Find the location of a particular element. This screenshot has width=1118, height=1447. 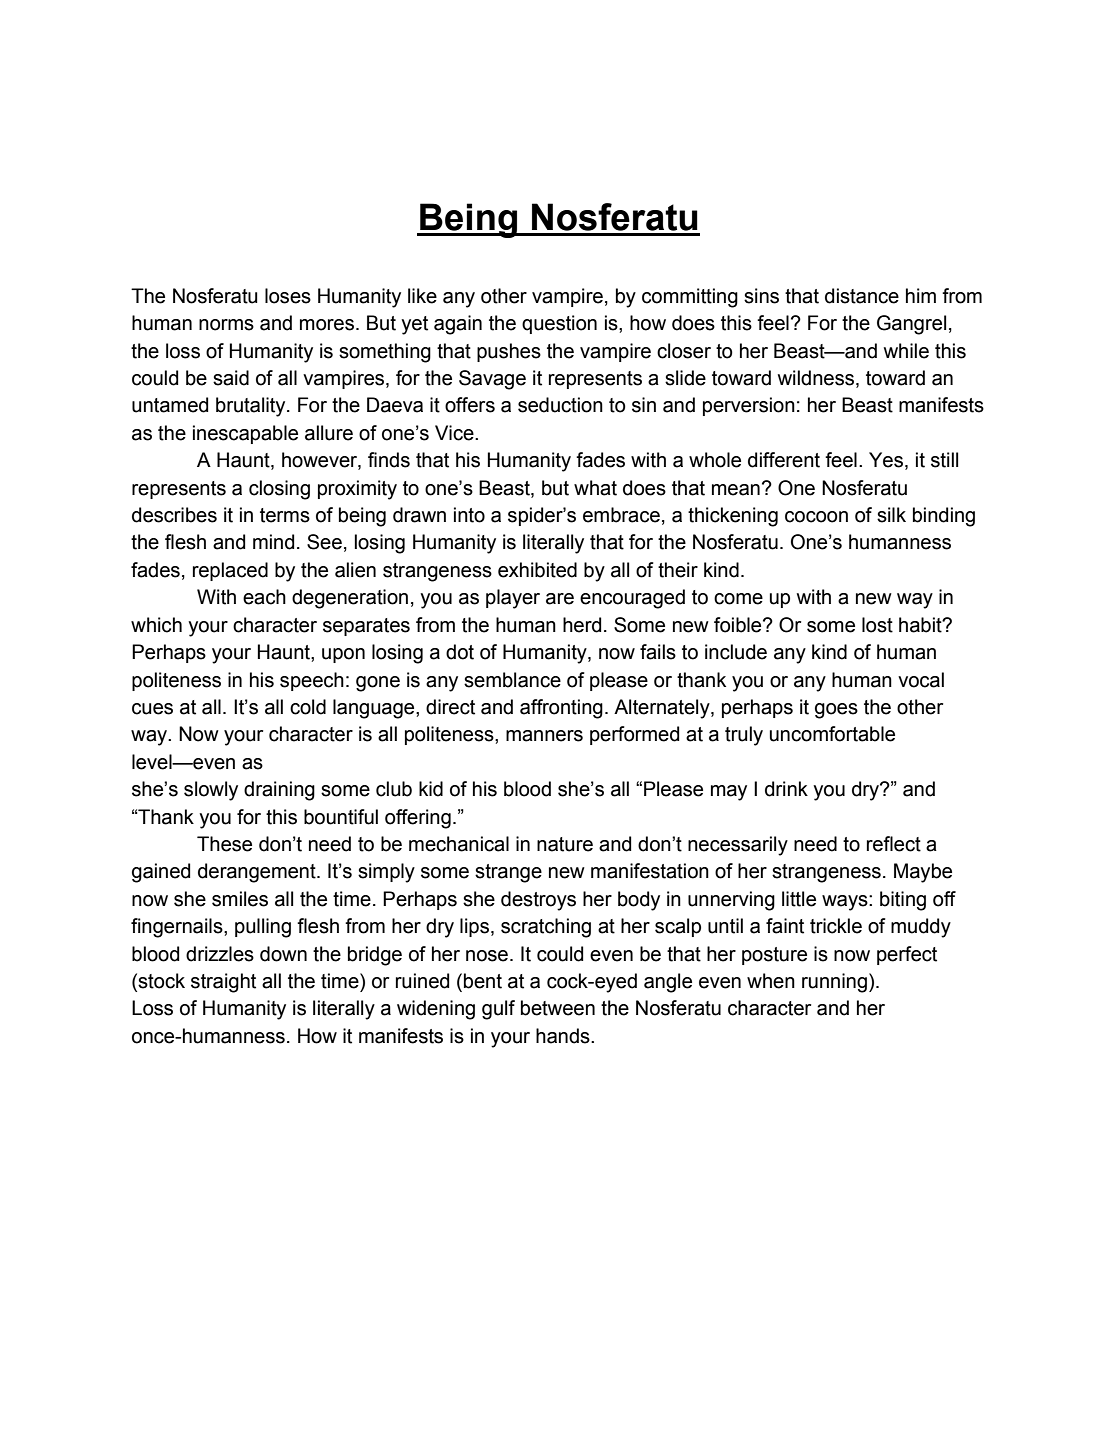

cocoon is located at coordinates (816, 517).
